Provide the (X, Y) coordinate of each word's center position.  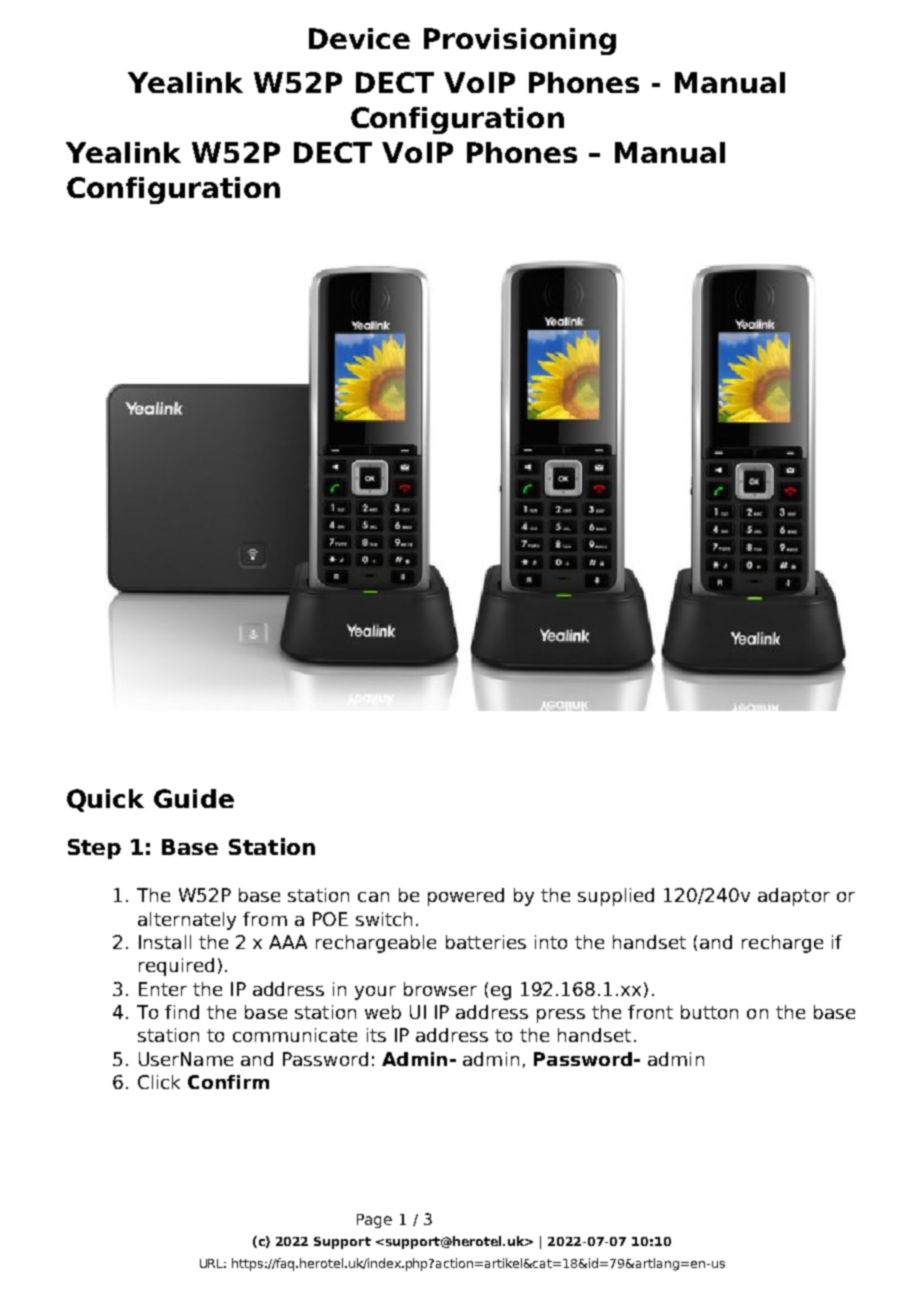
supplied (616, 897)
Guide (194, 798)
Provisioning (520, 41)
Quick (105, 800)
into (551, 942)
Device (359, 38)
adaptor (794, 897)
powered (466, 897)
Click (159, 1082)
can (373, 897)
